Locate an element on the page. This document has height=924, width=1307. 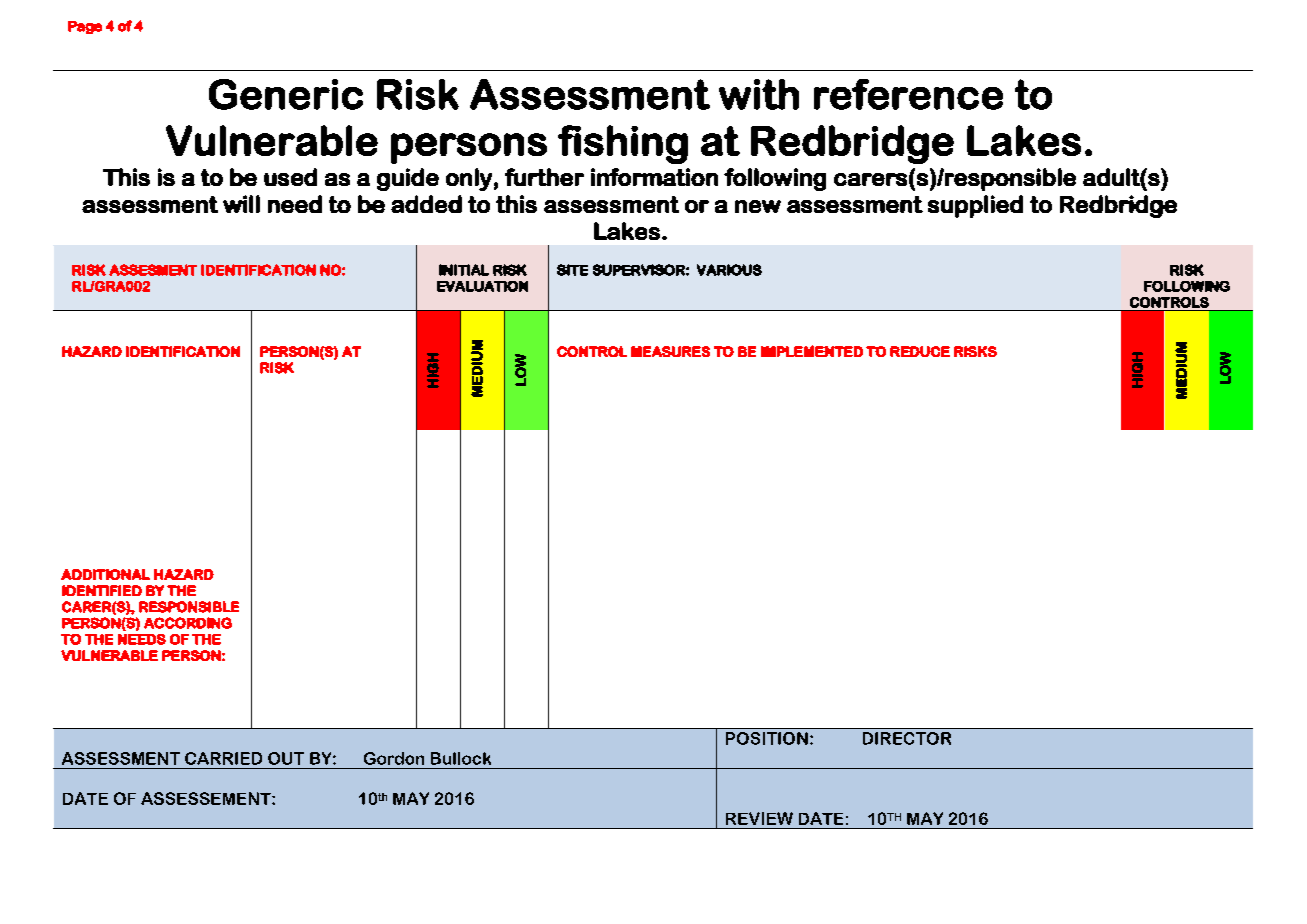
fishing is located at coordinates (623, 144).
